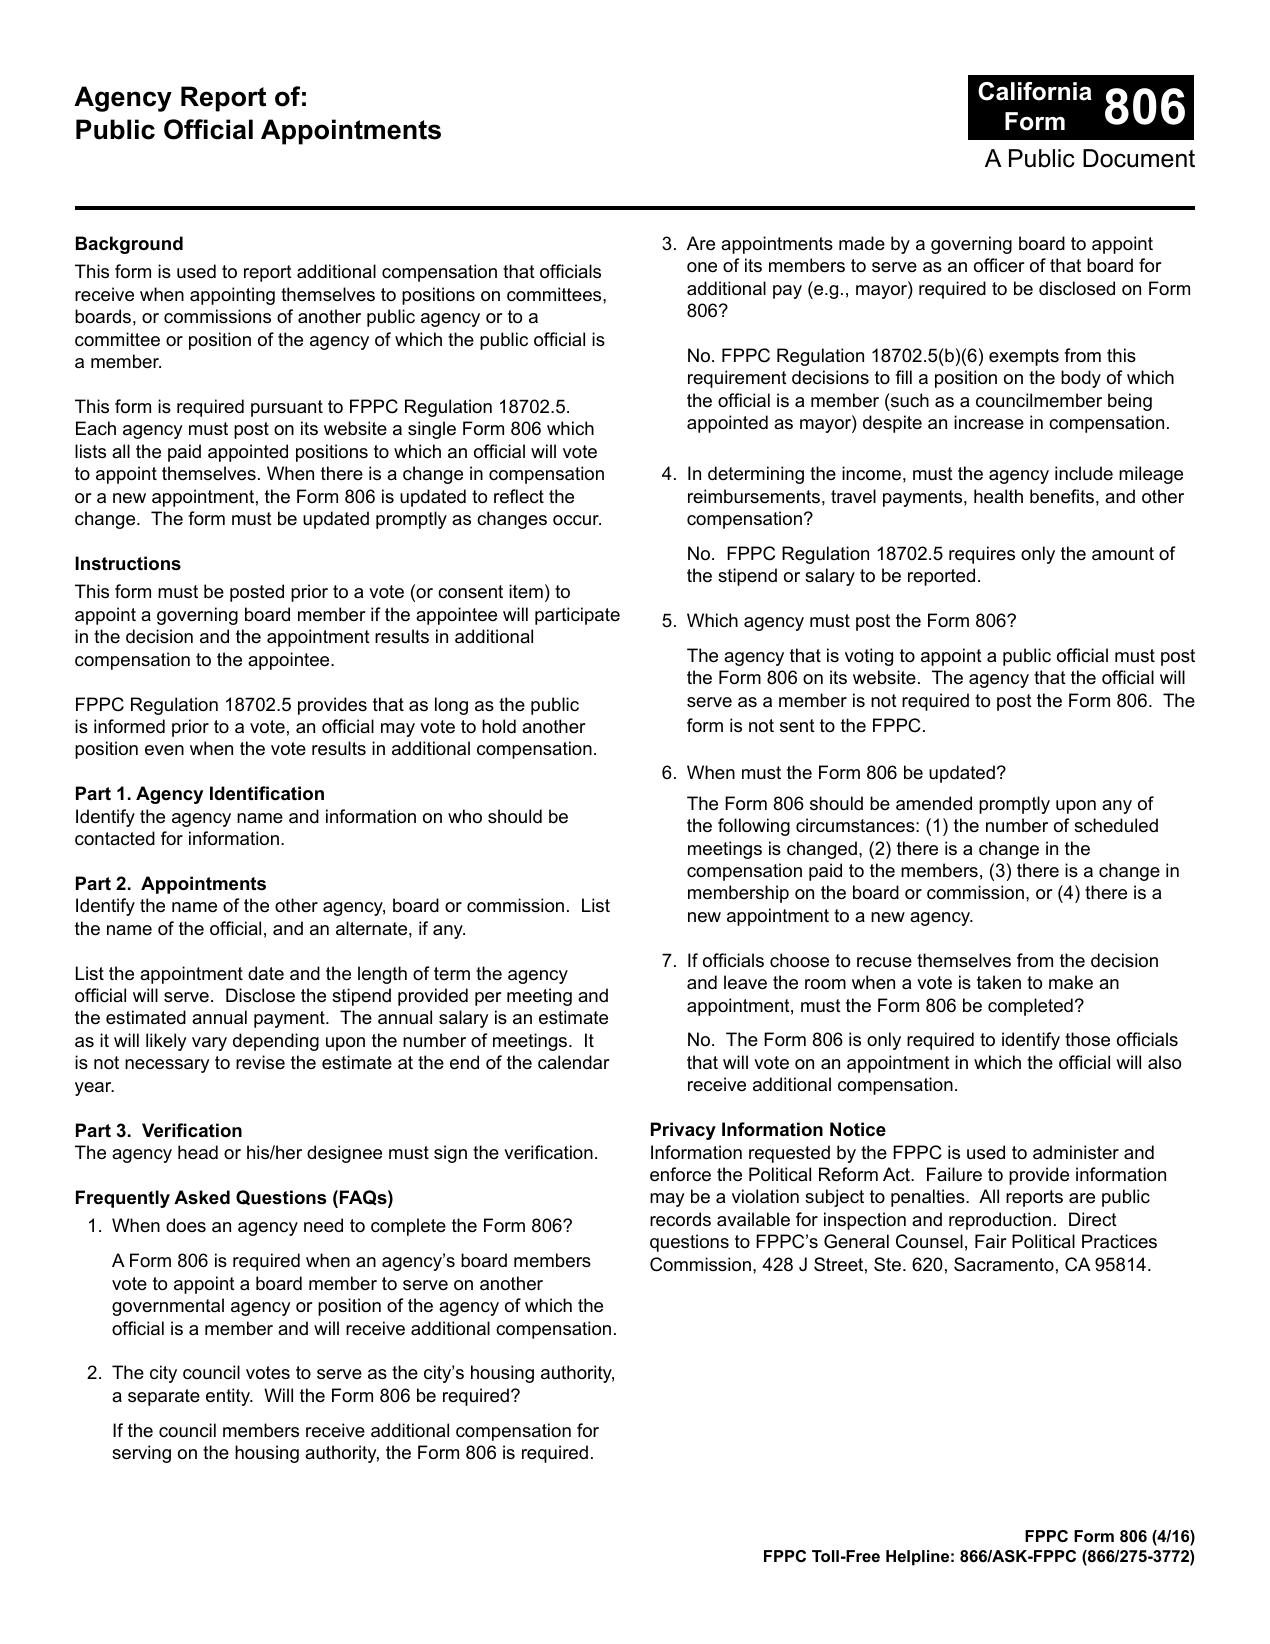  Describe the element at coordinates (745, 982) in the screenshot. I see `leave` at that location.
